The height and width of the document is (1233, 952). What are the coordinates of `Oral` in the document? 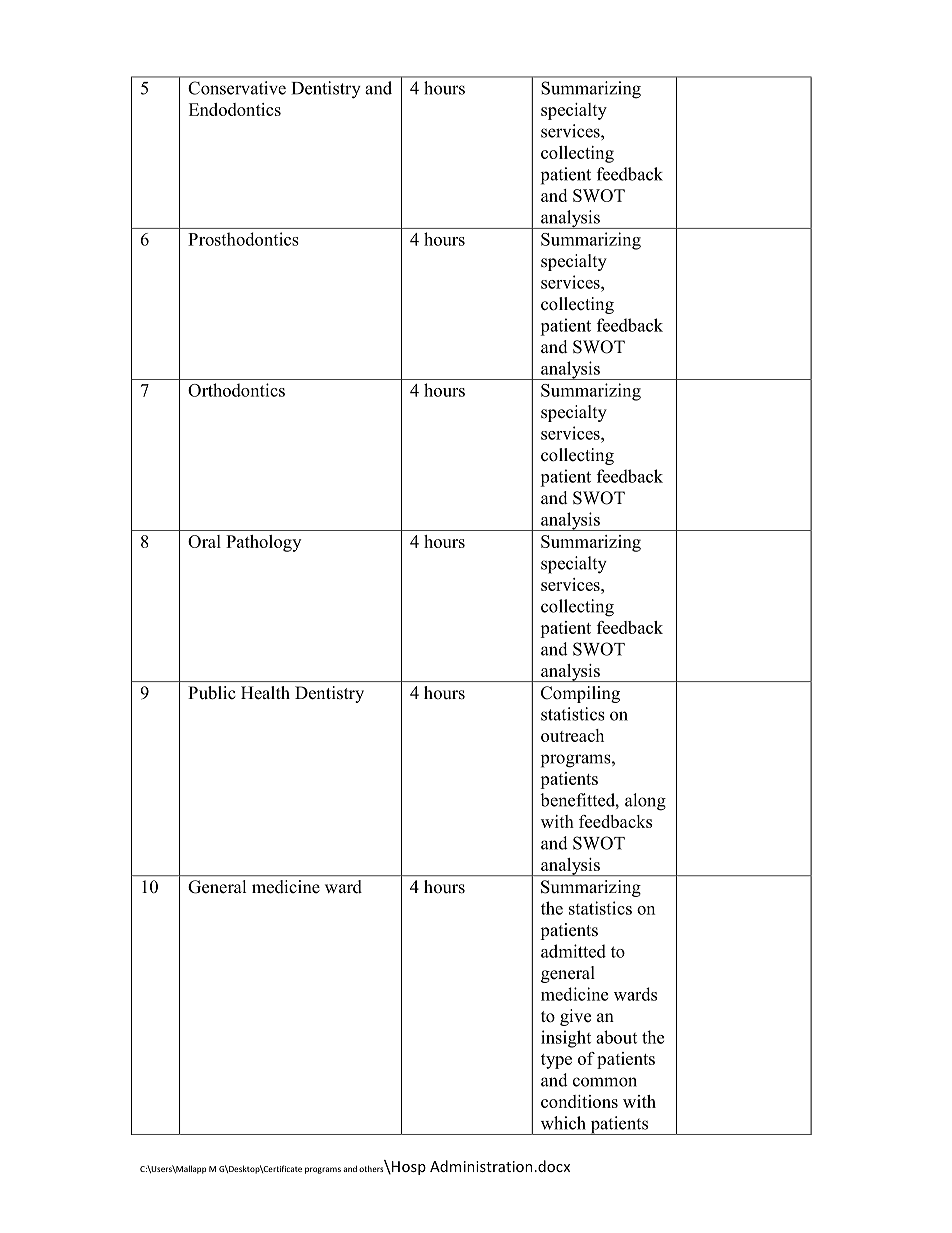 It's located at (204, 541).
